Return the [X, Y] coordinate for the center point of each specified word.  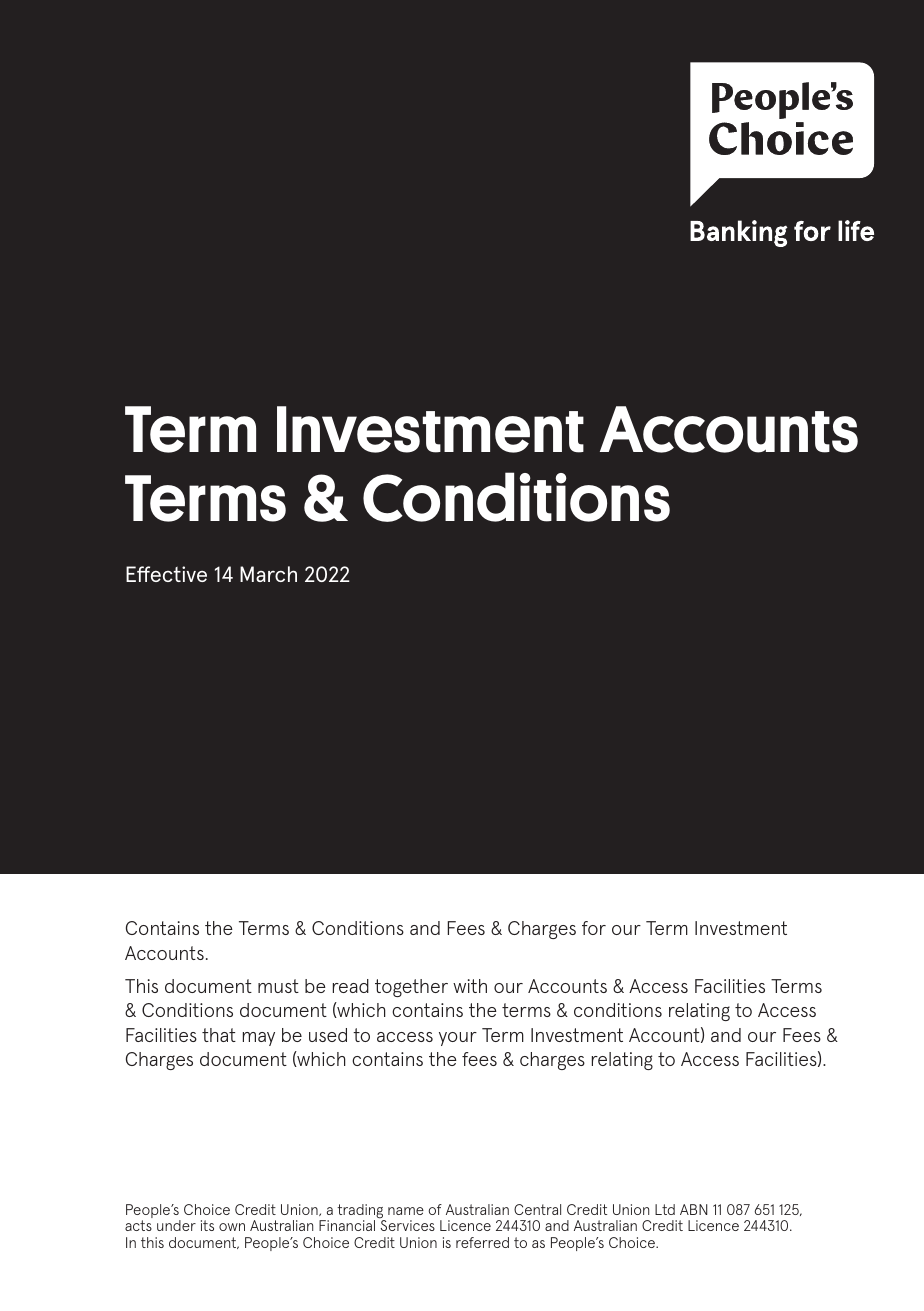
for [594, 928]
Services [407, 1224]
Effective [166, 574]
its [207, 1225]
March [268, 574]
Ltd [665, 1209]
